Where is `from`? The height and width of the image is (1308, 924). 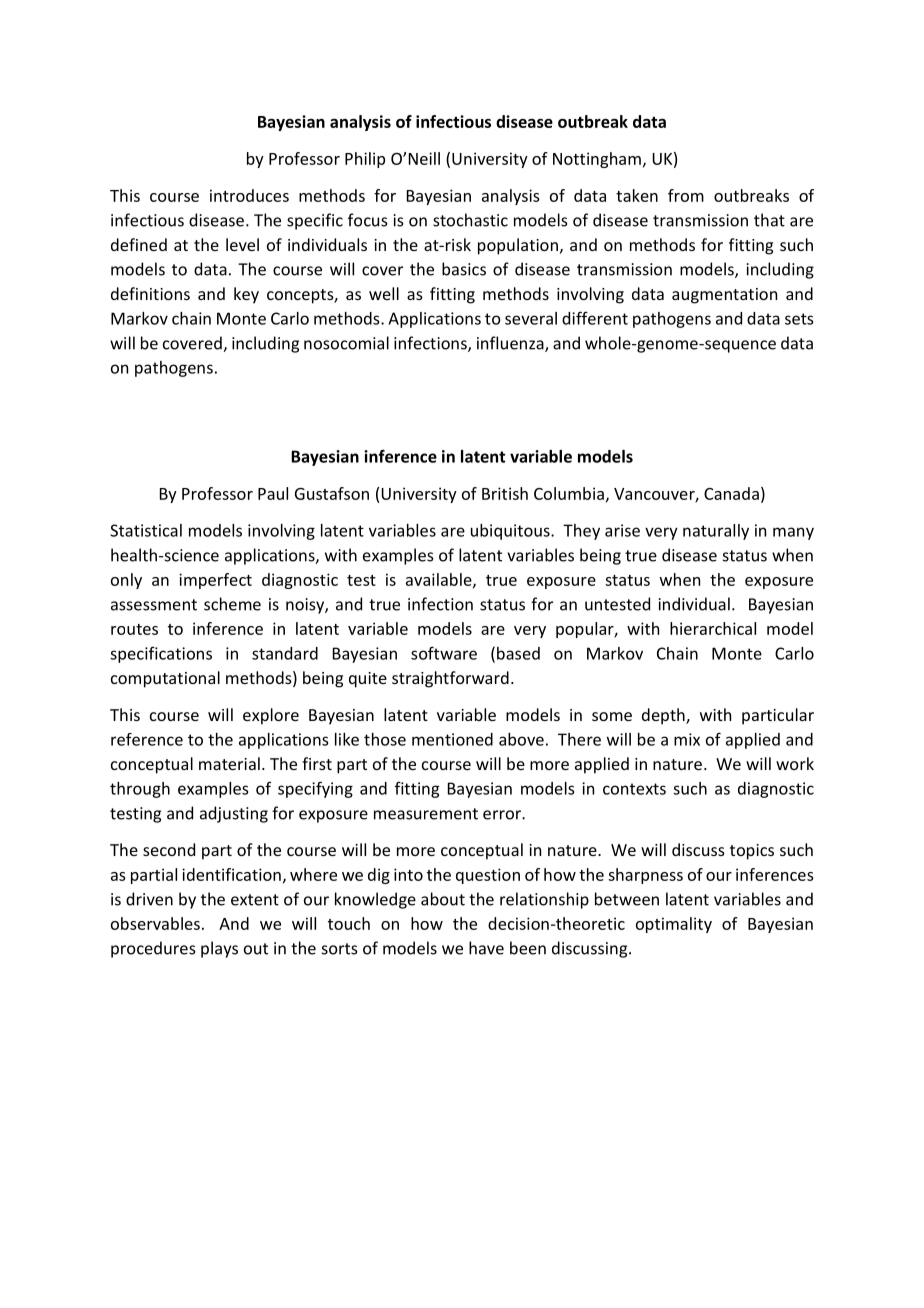
from is located at coordinates (686, 195).
